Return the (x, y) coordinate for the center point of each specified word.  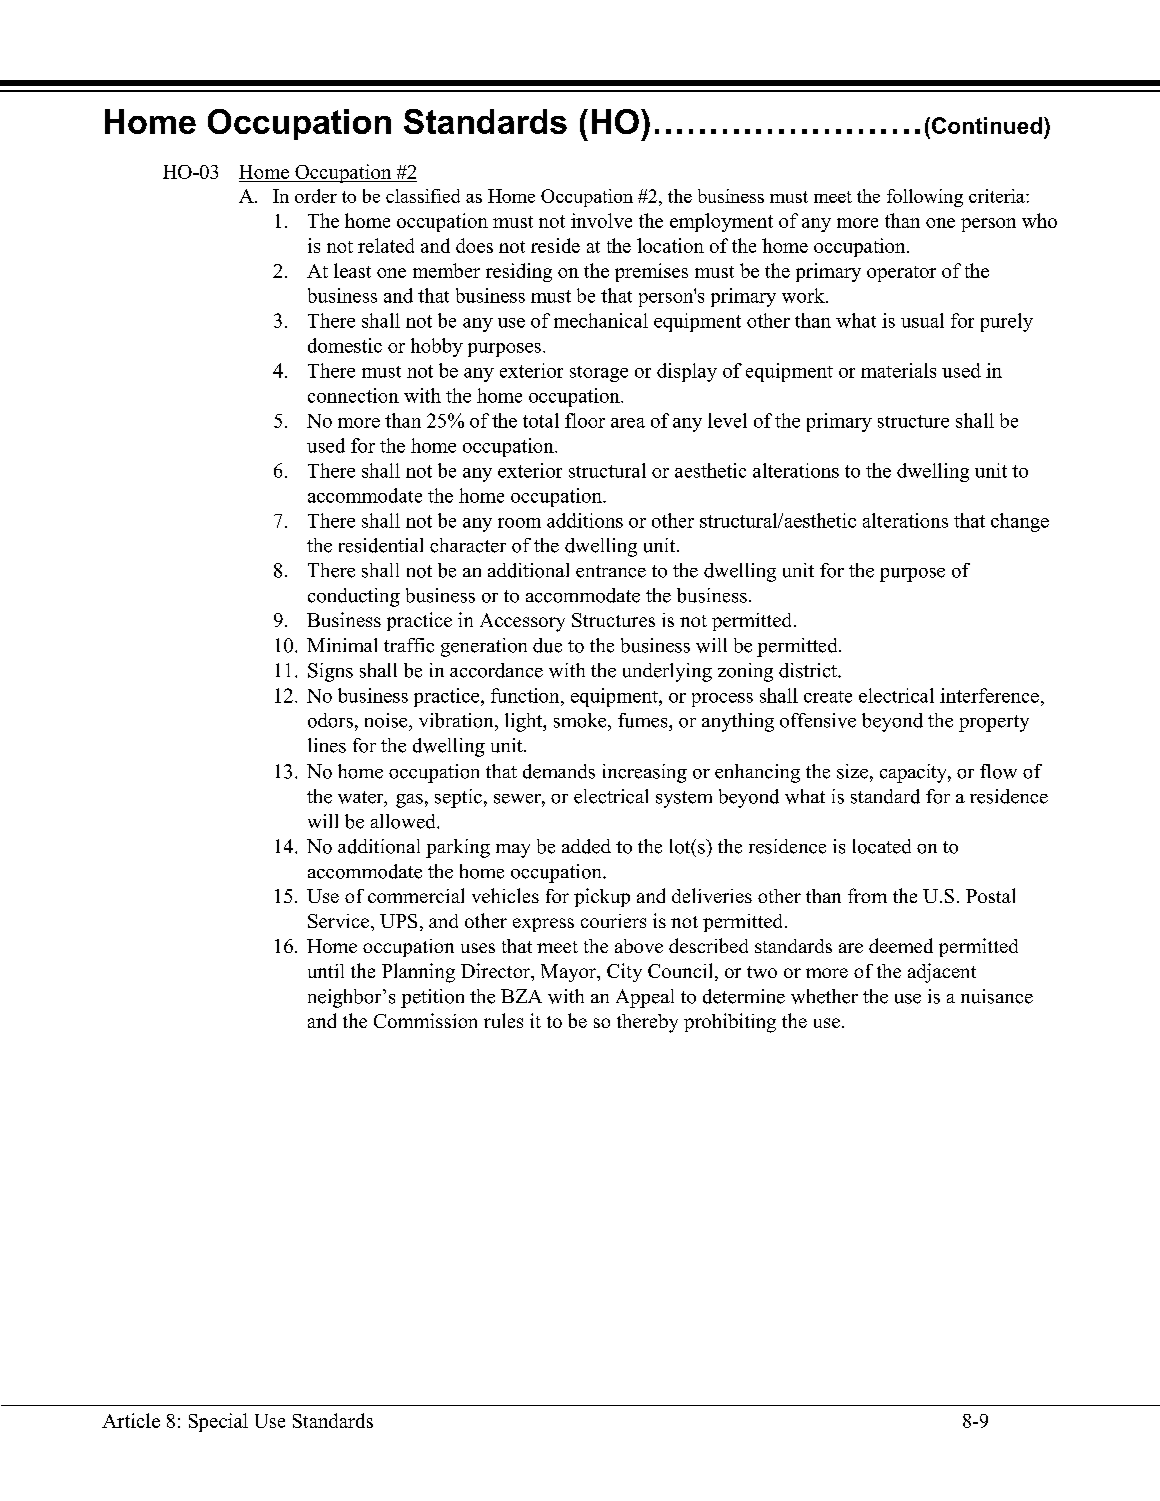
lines (327, 745)
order (316, 196)
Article (131, 1420)
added (586, 846)
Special (218, 1422)
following (925, 198)
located (882, 846)
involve (601, 220)
